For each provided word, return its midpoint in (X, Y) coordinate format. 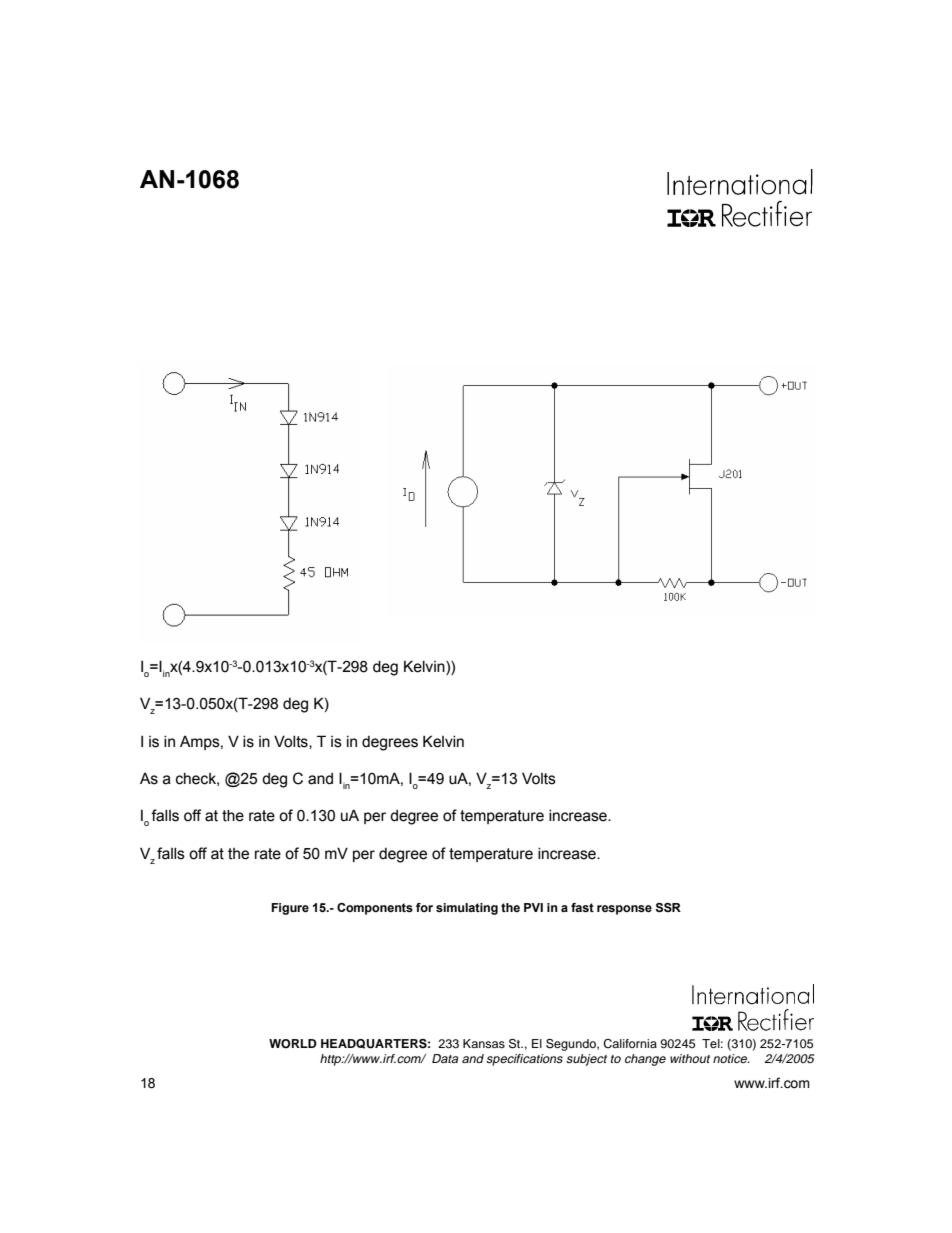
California (630, 1044)
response (624, 910)
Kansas (484, 1043)
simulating (467, 909)
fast (582, 907)
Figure (290, 909)
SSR (668, 908)
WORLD (293, 1044)
